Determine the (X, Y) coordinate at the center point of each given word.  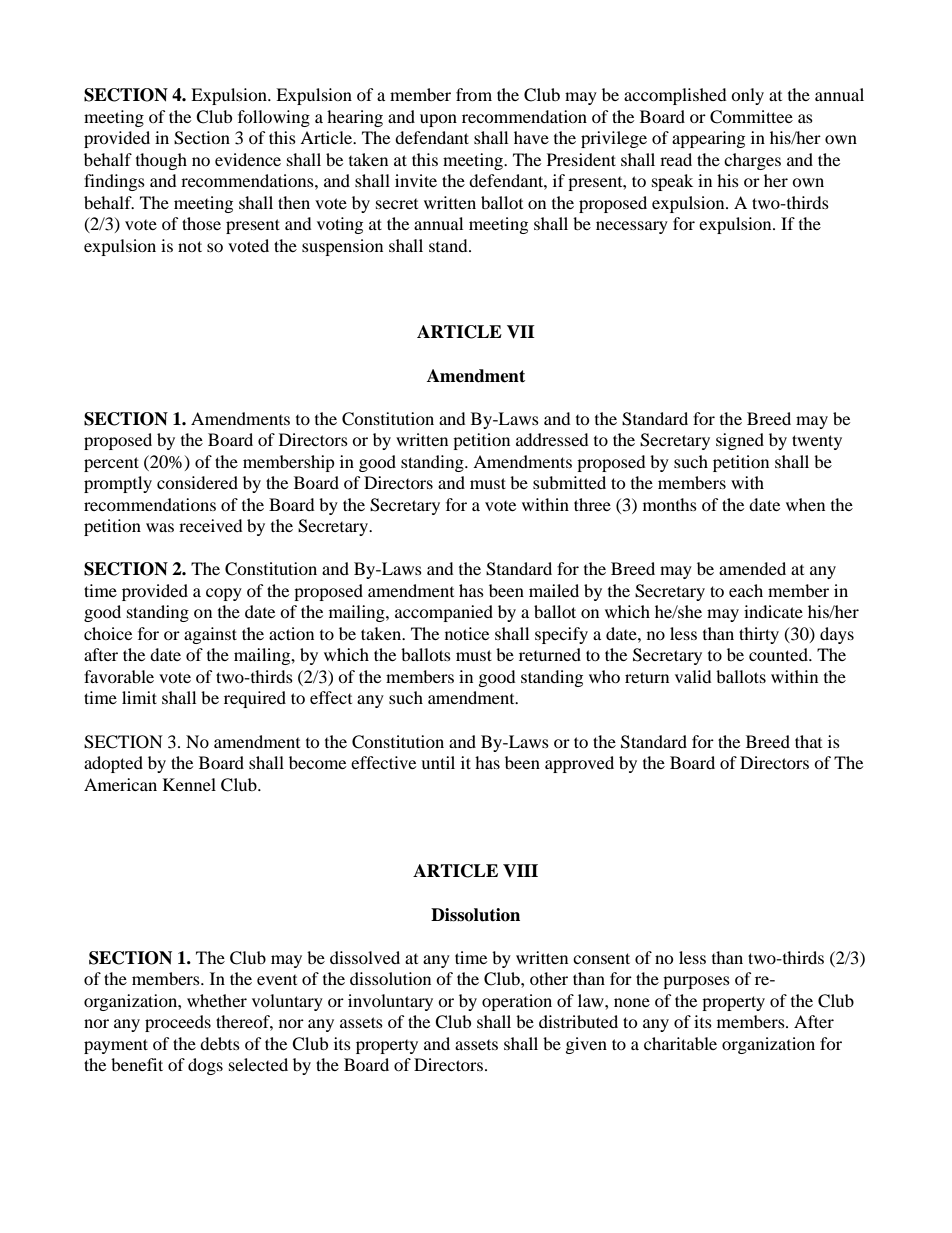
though (161, 161)
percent (111, 464)
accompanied (444, 613)
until (438, 762)
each (746, 590)
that (808, 741)
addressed (552, 439)
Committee (751, 117)
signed (740, 441)
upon (438, 120)
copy (224, 594)
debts (220, 1043)
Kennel (189, 784)
